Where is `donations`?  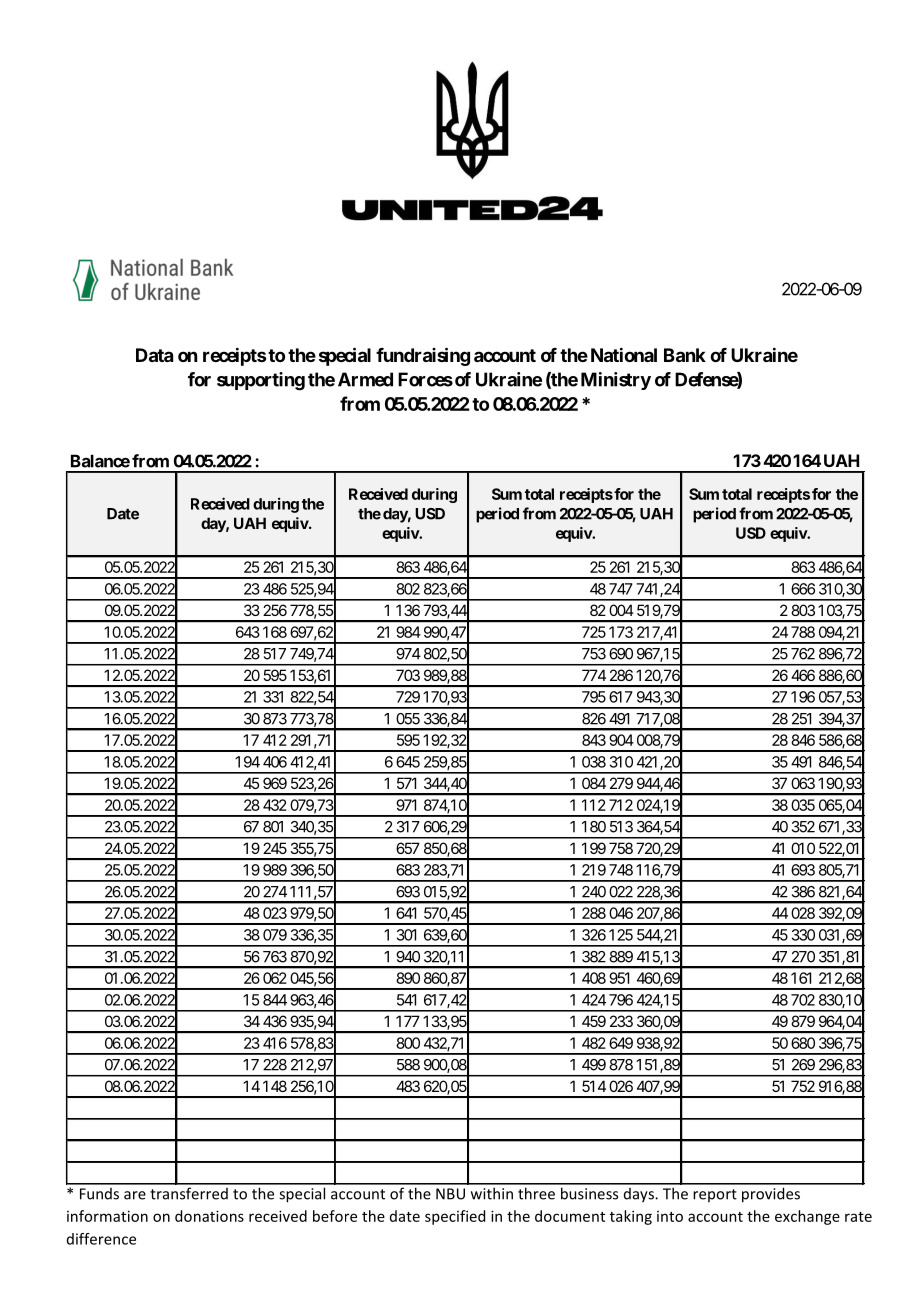
donations is located at coordinates (209, 1216).
